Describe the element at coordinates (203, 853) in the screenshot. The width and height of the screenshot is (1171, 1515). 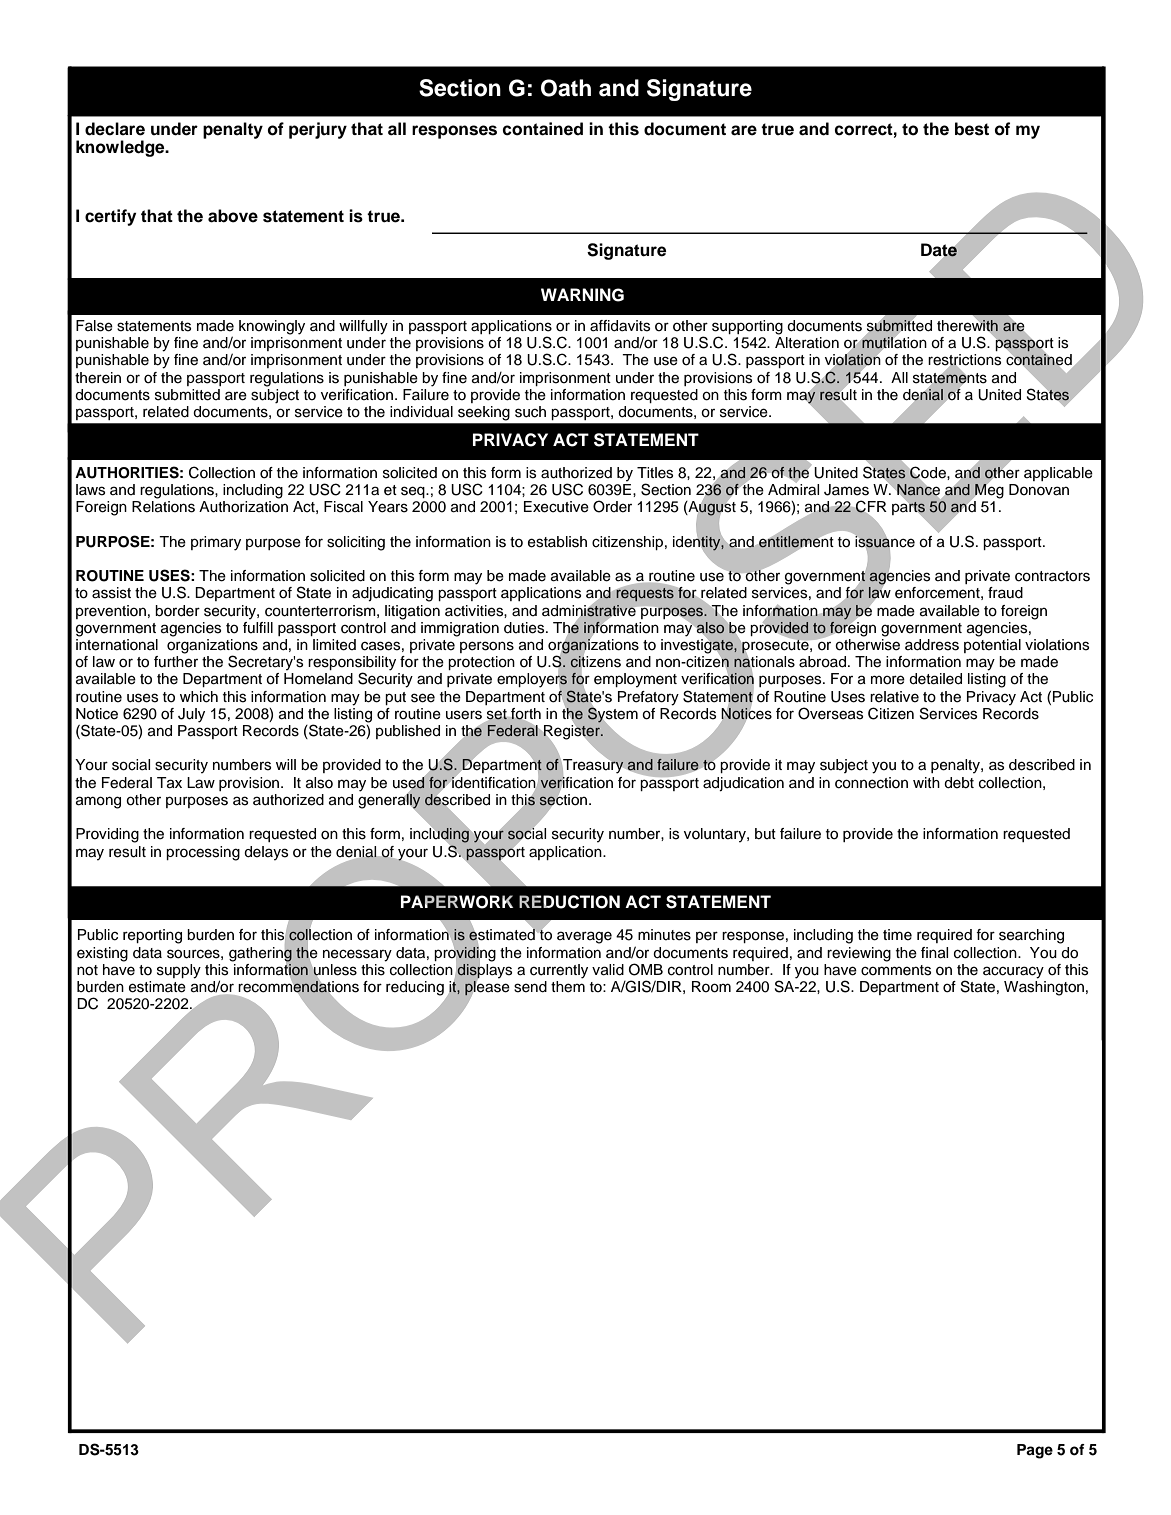
I see `processing` at that location.
